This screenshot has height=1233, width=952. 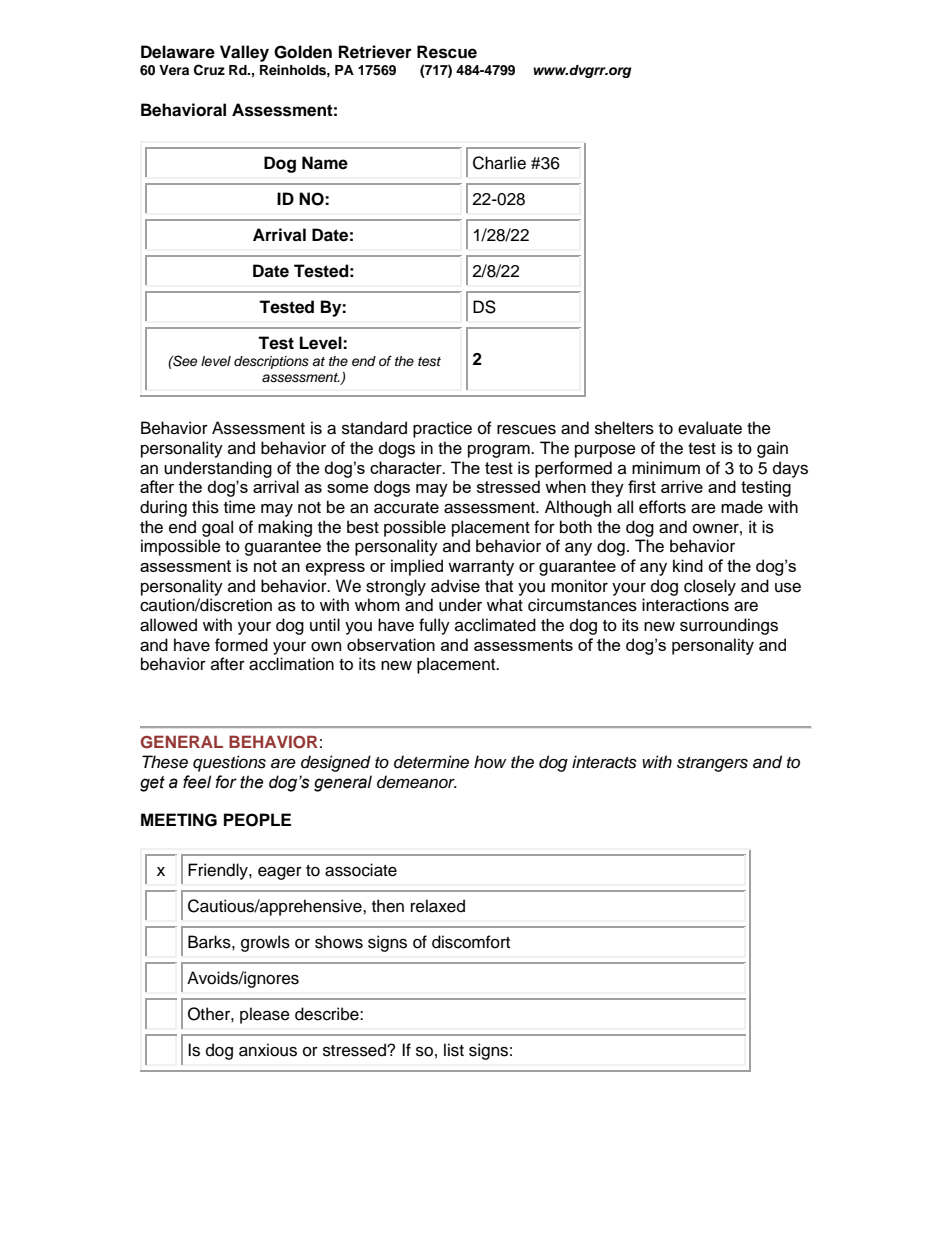 I want to click on Retriever, so click(x=375, y=52).
